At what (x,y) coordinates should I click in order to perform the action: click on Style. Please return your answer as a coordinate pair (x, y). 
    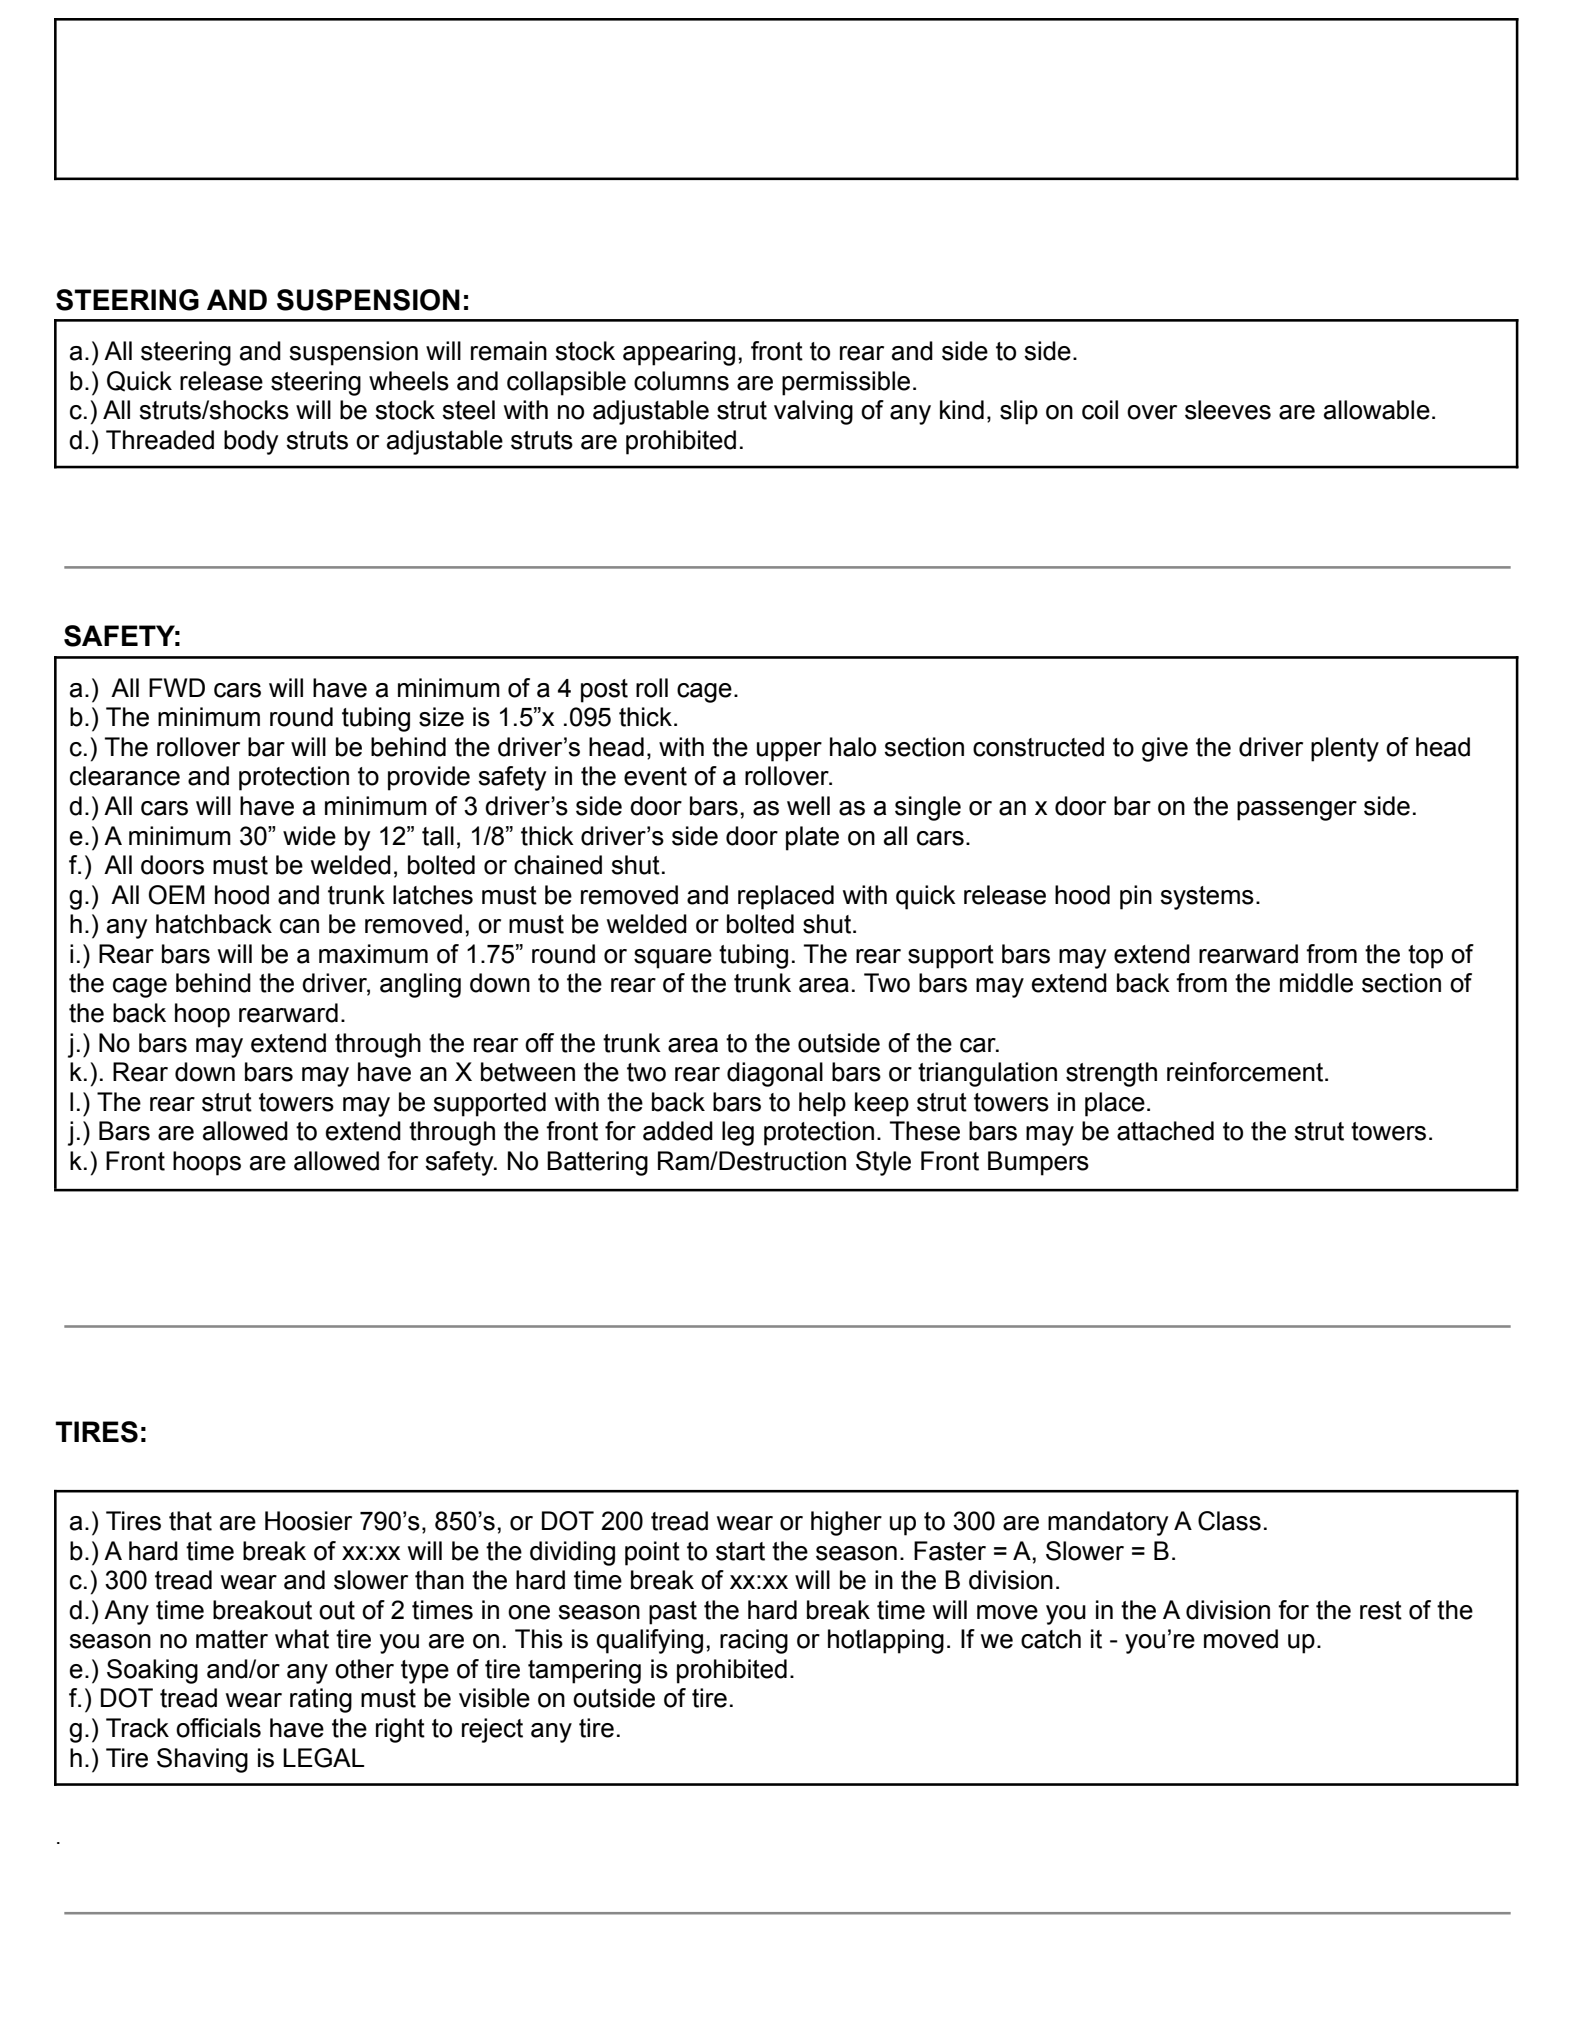
    Looking at the image, I should click on (883, 1163).
